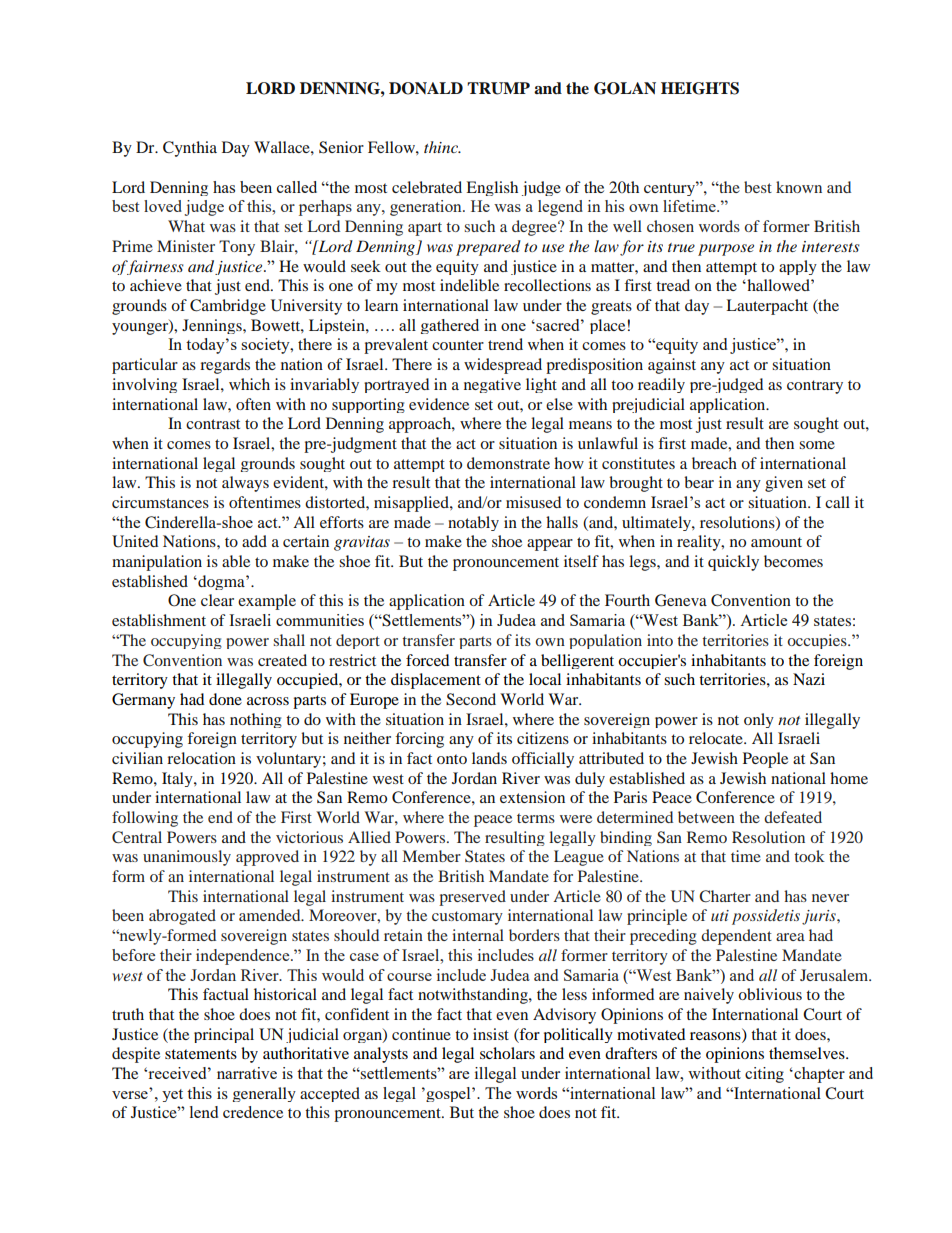  Describe the element at coordinates (448, 1094) in the screenshot. I see `gospel` at that location.
